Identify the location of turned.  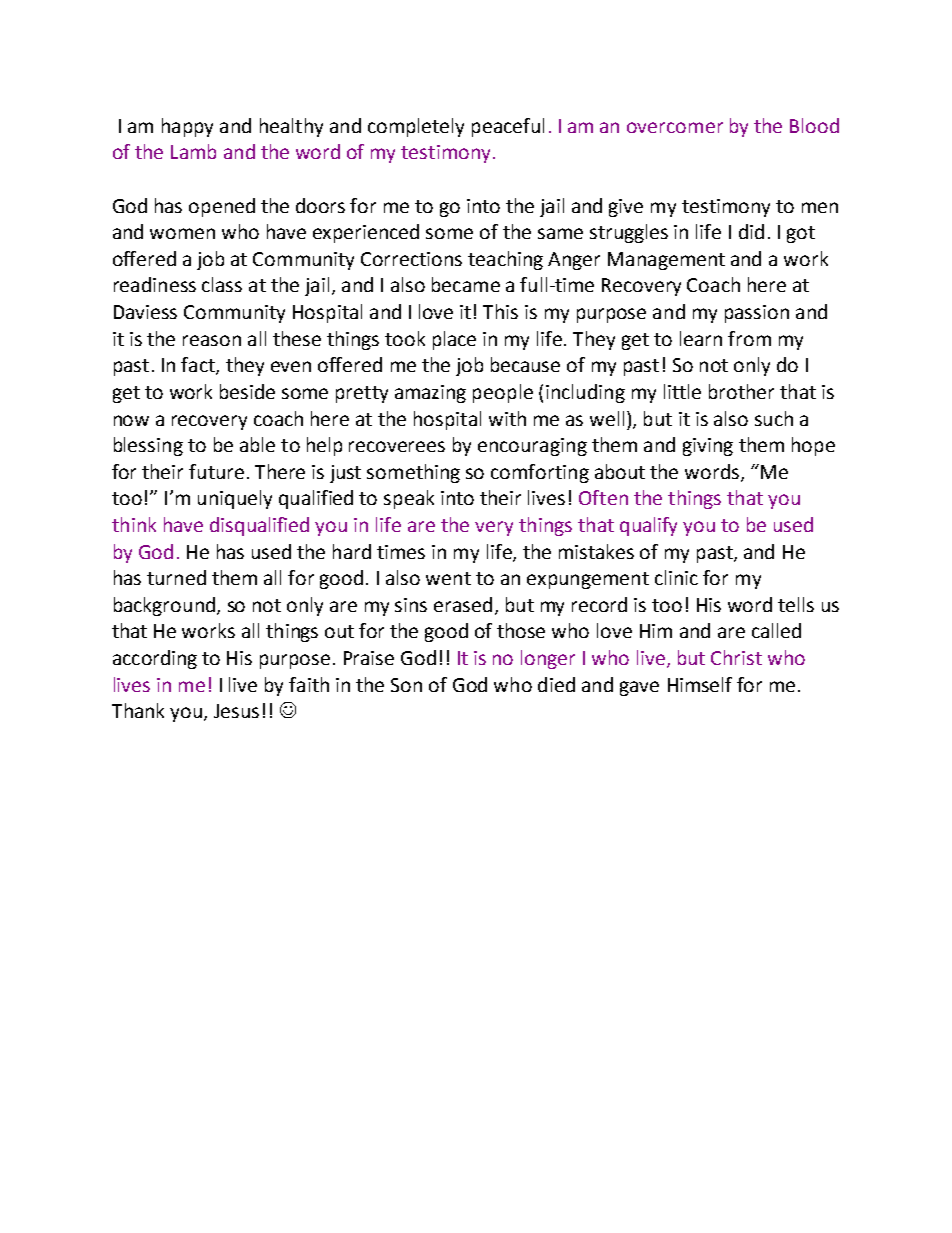
(176, 577).
